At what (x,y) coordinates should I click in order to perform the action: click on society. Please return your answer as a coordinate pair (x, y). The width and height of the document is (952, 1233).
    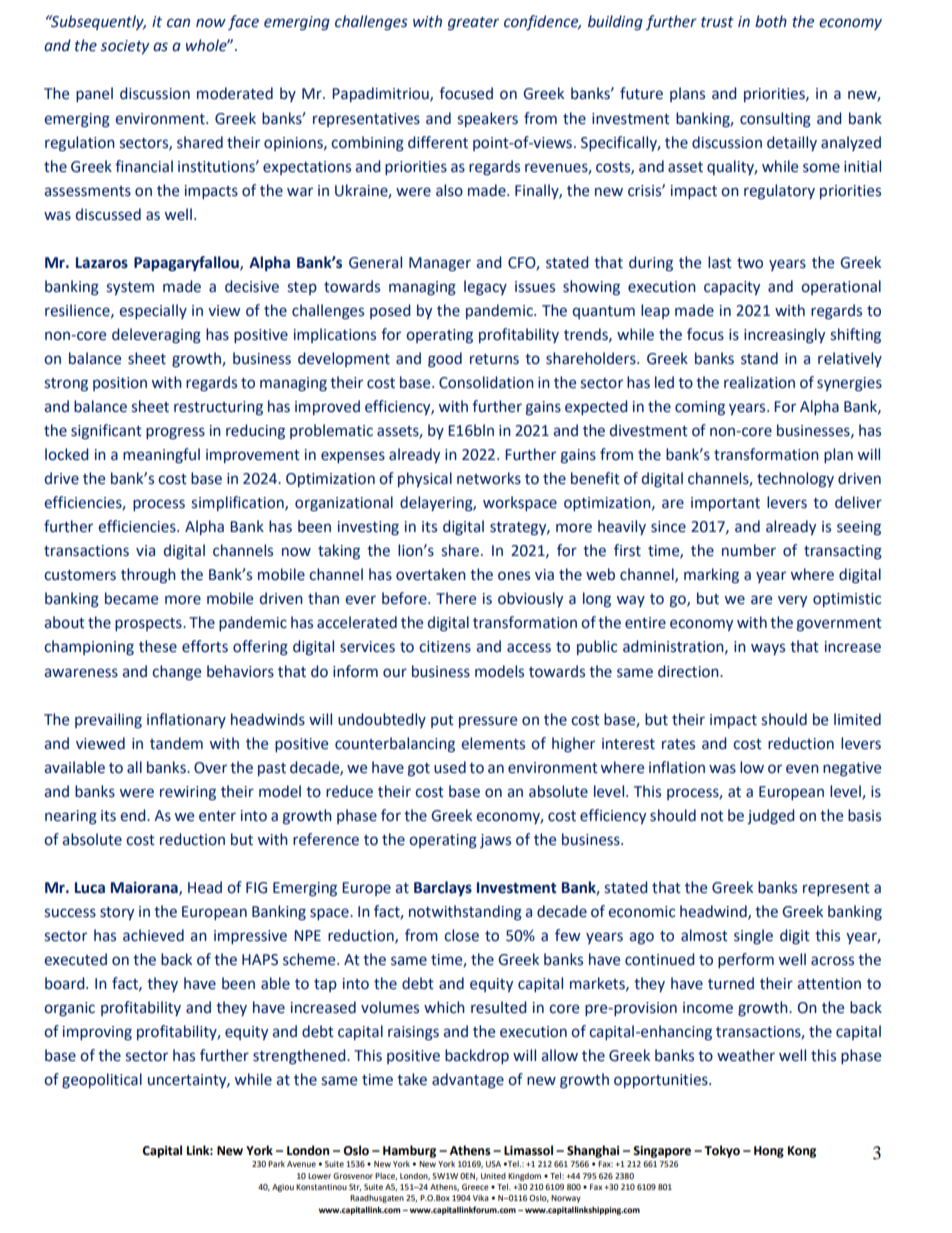
    Looking at the image, I should click on (125, 47).
